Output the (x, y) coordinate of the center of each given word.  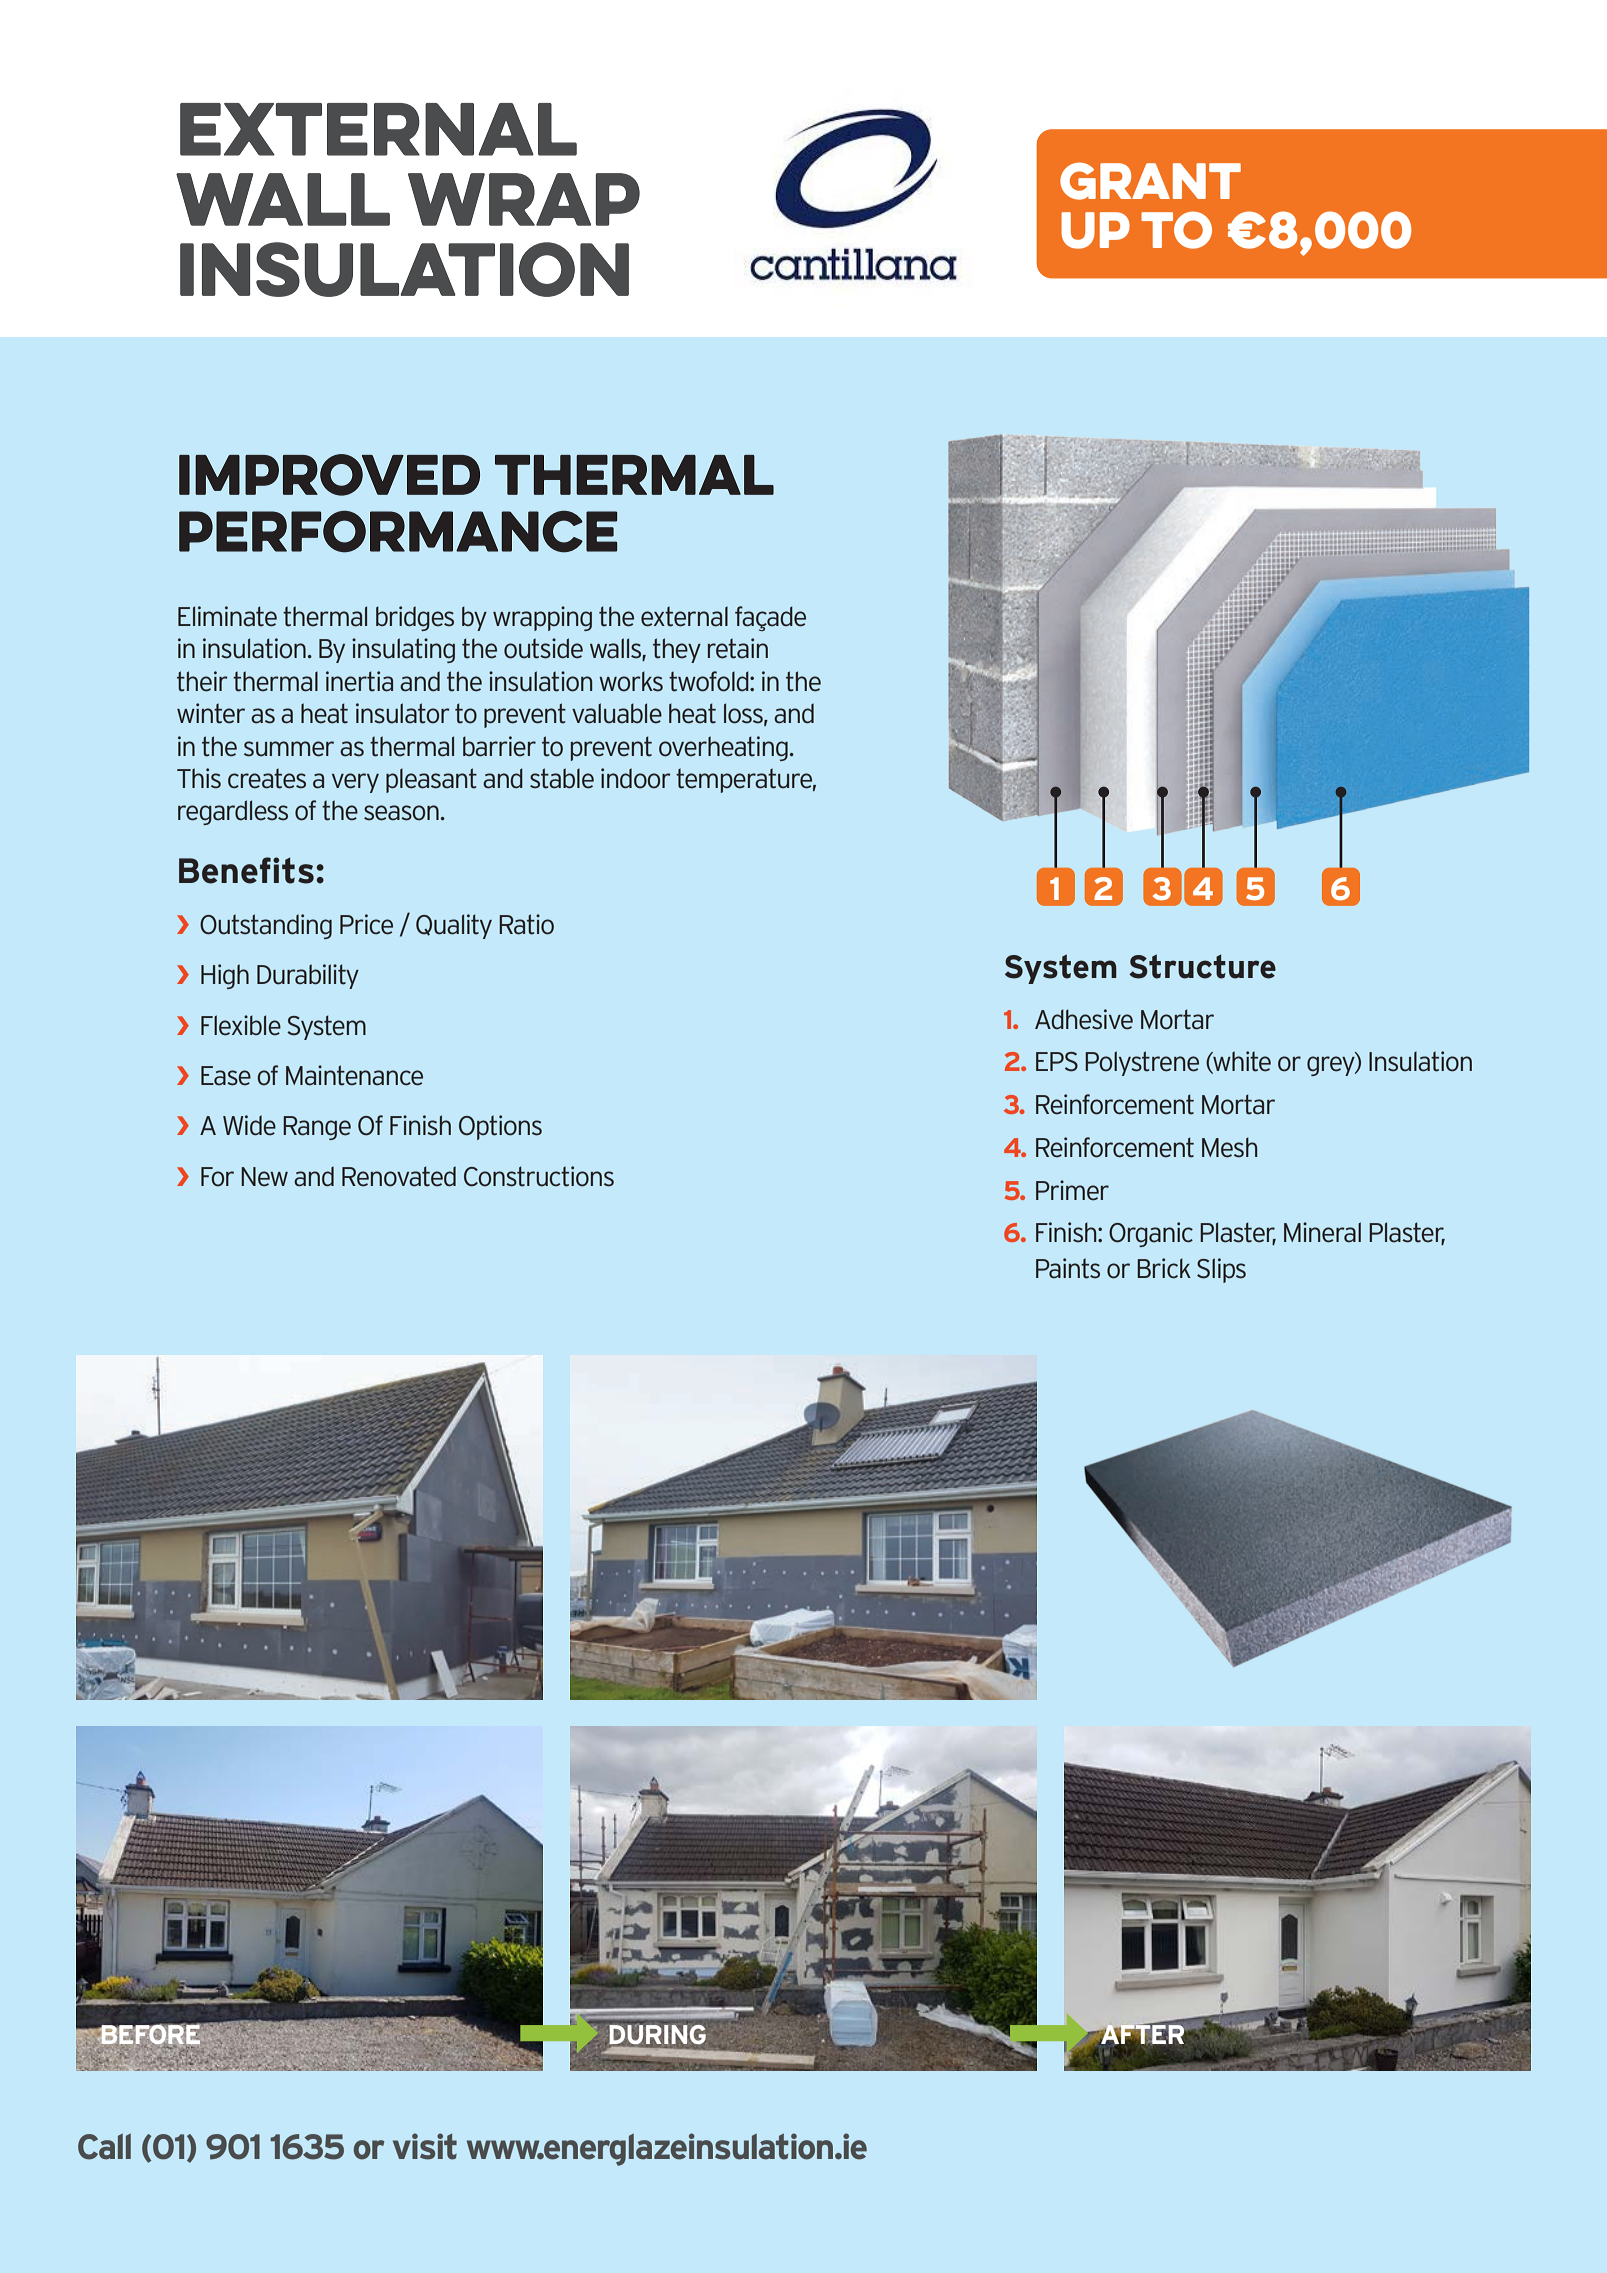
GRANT (1150, 181)
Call (104, 2147)
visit (425, 2146)
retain (738, 648)
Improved (329, 475)
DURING (657, 2035)
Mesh (1229, 1147)
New (264, 1177)
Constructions (539, 1176)
